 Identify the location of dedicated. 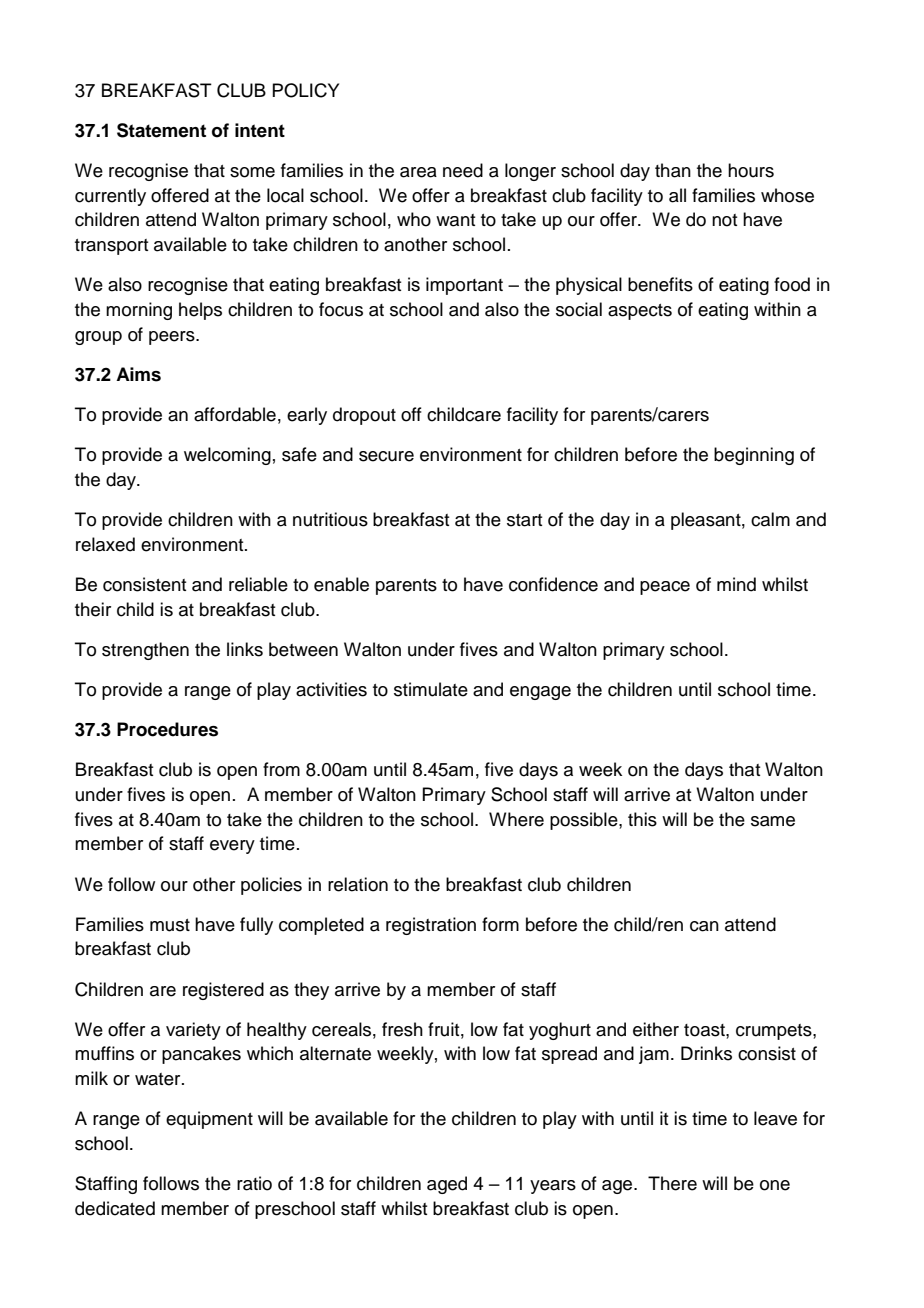
(115, 1208).
